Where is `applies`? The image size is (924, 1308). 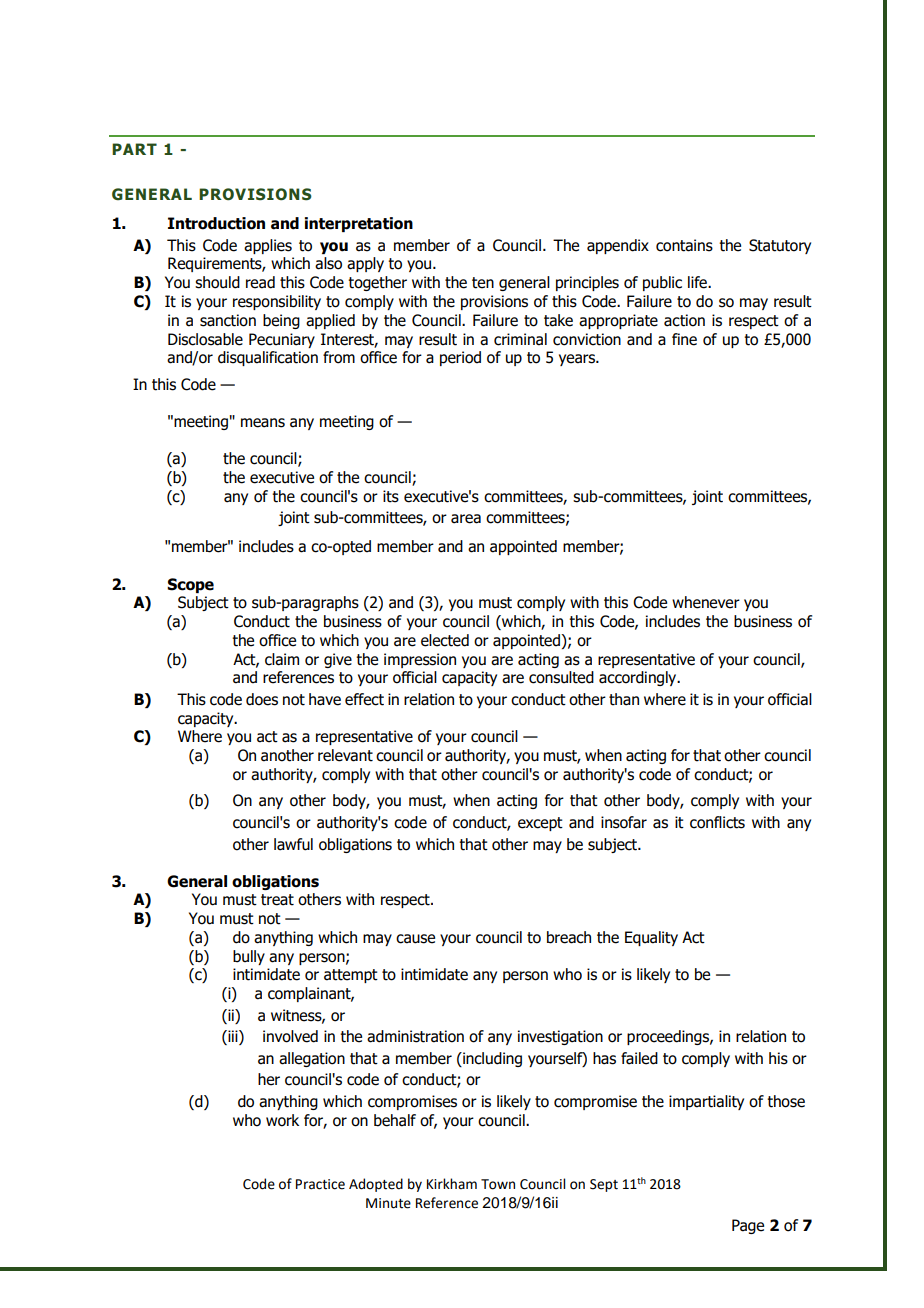
applies is located at coordinates (268, 246).
